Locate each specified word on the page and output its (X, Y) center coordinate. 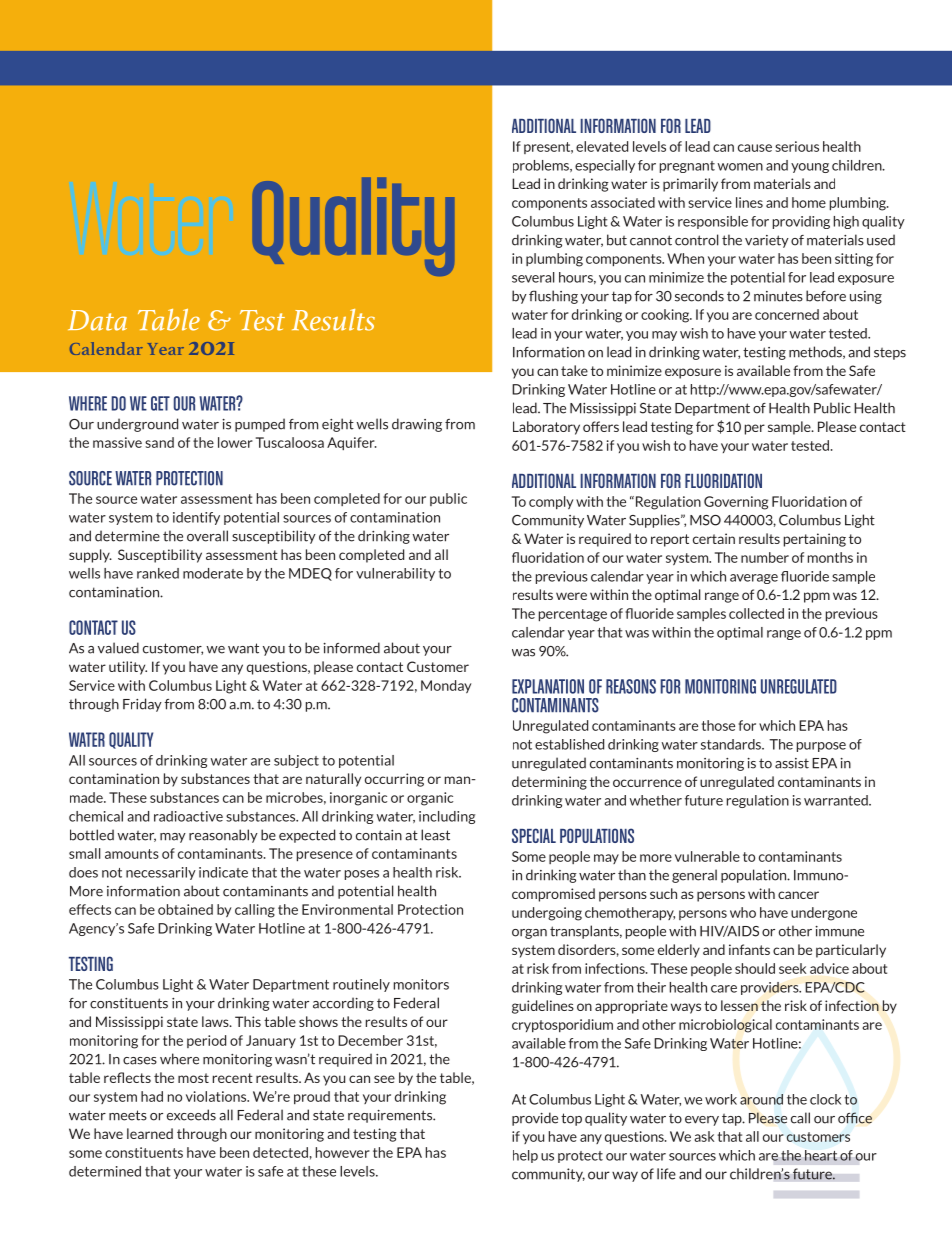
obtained (185, 909)
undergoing (547, 914)
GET (160, 403)
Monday (446, 686)
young (810, 168)
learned (150, 1133)
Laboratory (546, 428)
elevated (602, 146)
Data (97, 320)
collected (756, 613)
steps (890, 354)
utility (128, 668)
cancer (798, 895)
